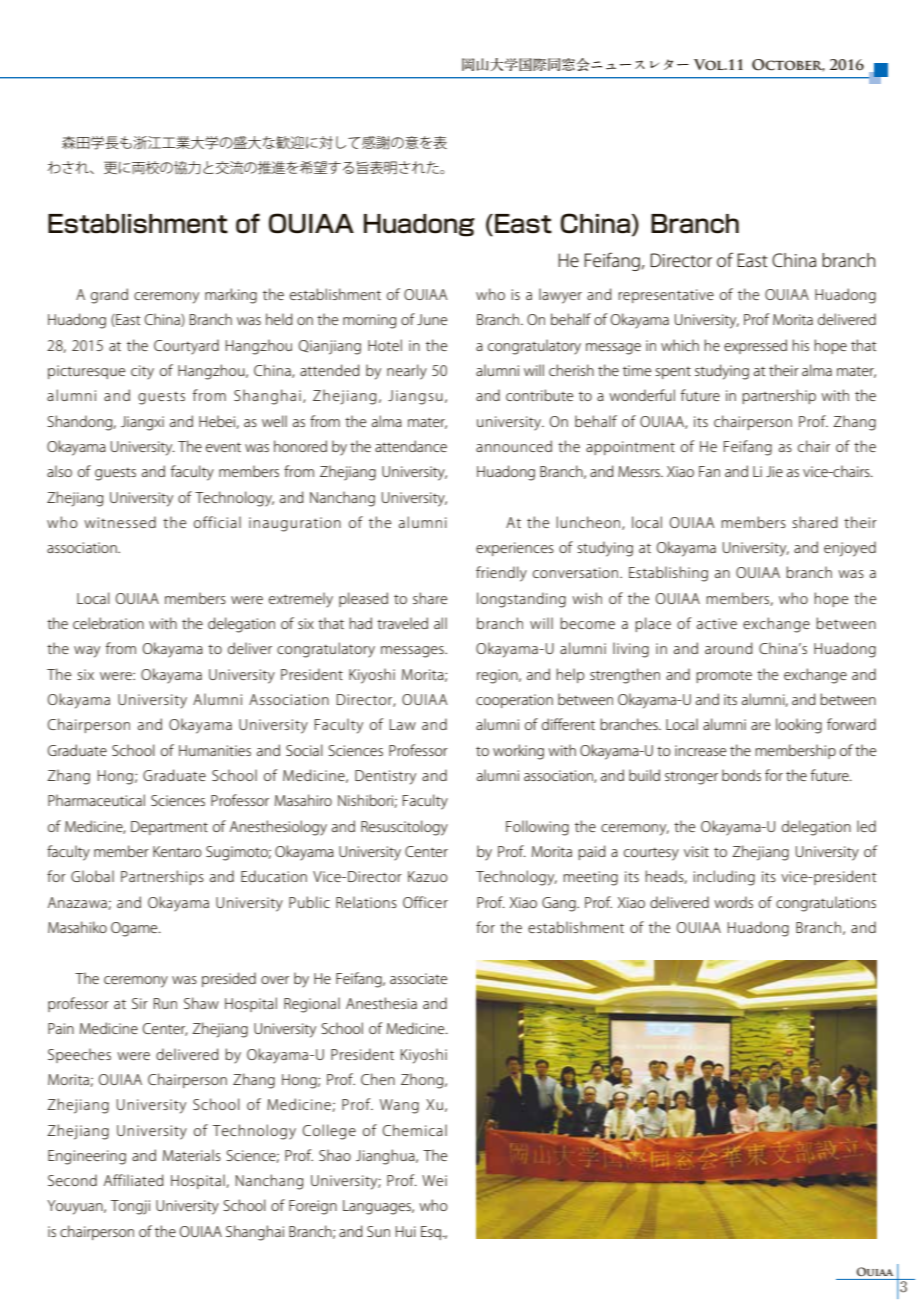  What do you see at coordinates (729, 648) in the screenshot?
I see `around` at bounding box center [729, 648].
